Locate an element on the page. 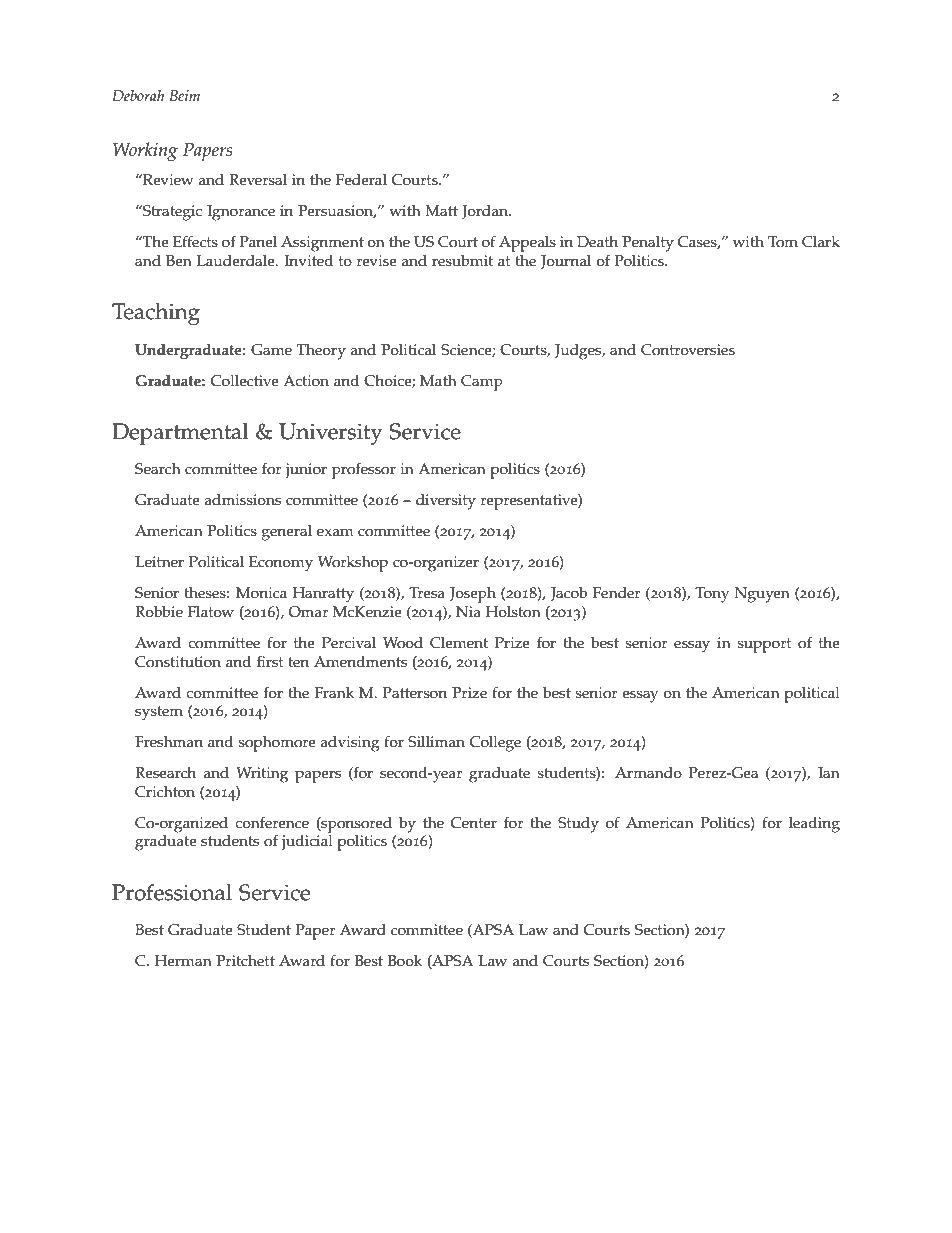 Image resolution: width=952 pixels, height=1233 pixels. leading is located at coordinates (814, 825).
